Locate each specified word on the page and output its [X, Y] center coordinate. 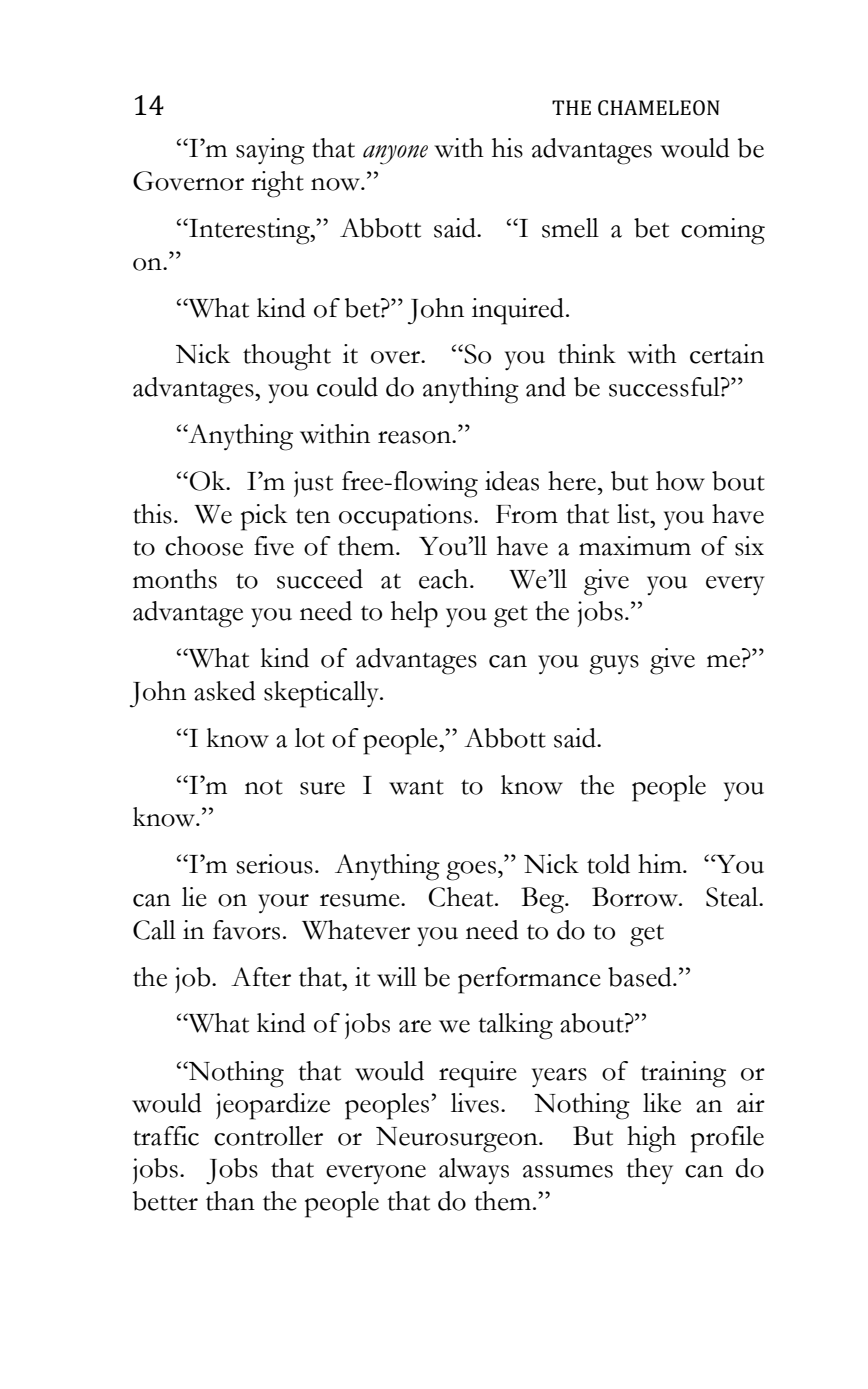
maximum [635, 546]
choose [204, 546]
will [397, 977]
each [445, 579]
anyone [395, 155]
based [641, 977]
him [661, 863]
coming [723, 231]
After [261, 977]
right [277, 184]
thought [287, 357]
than [230, 1201]
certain [727, 354]
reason [415, 437]
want [416, 787]
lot [310, 738]
